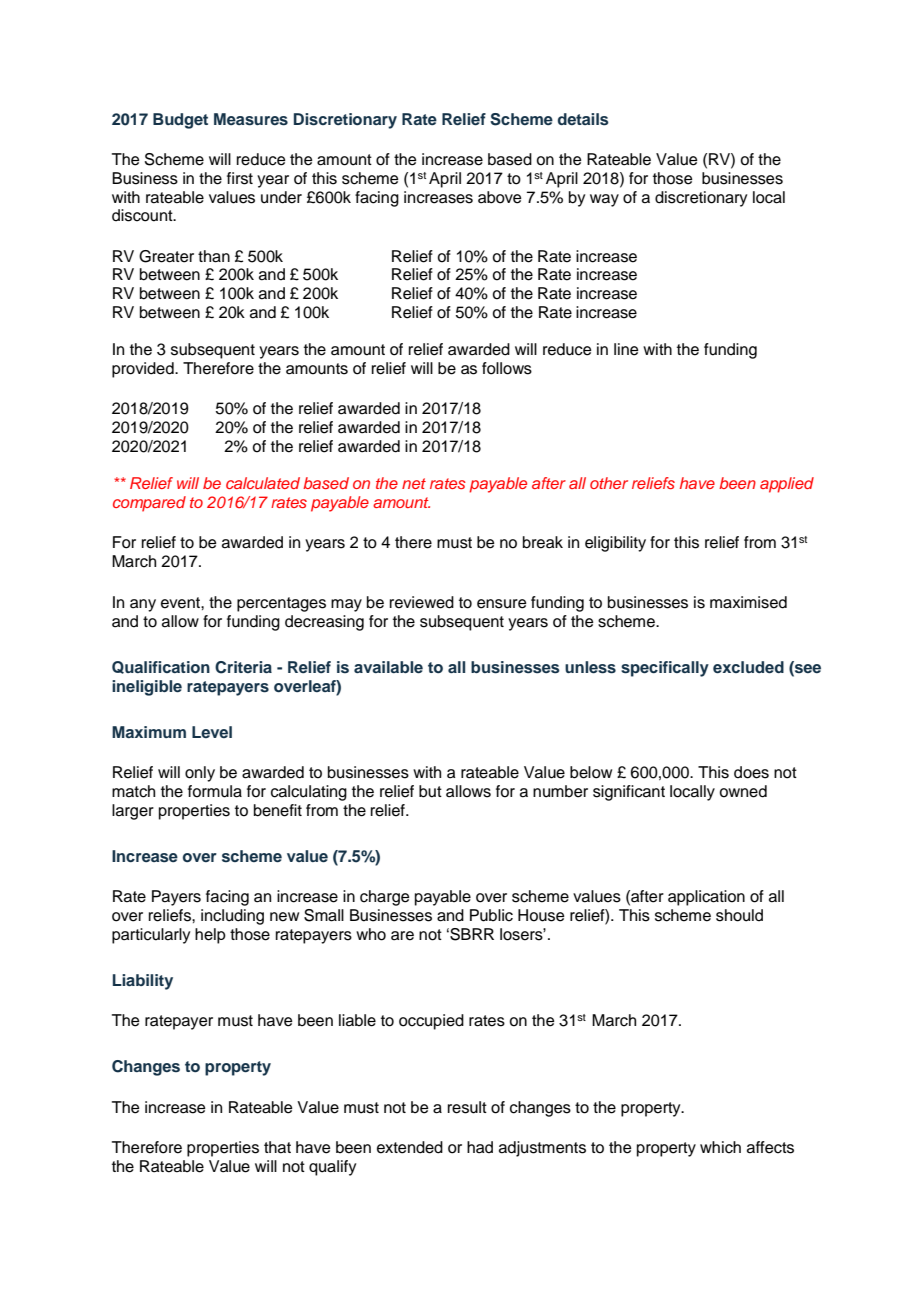 The image size is (924, 1307). What do you see at coordinates (500, 197) in the document?
I see `above` at bounding box center [500, 197].
